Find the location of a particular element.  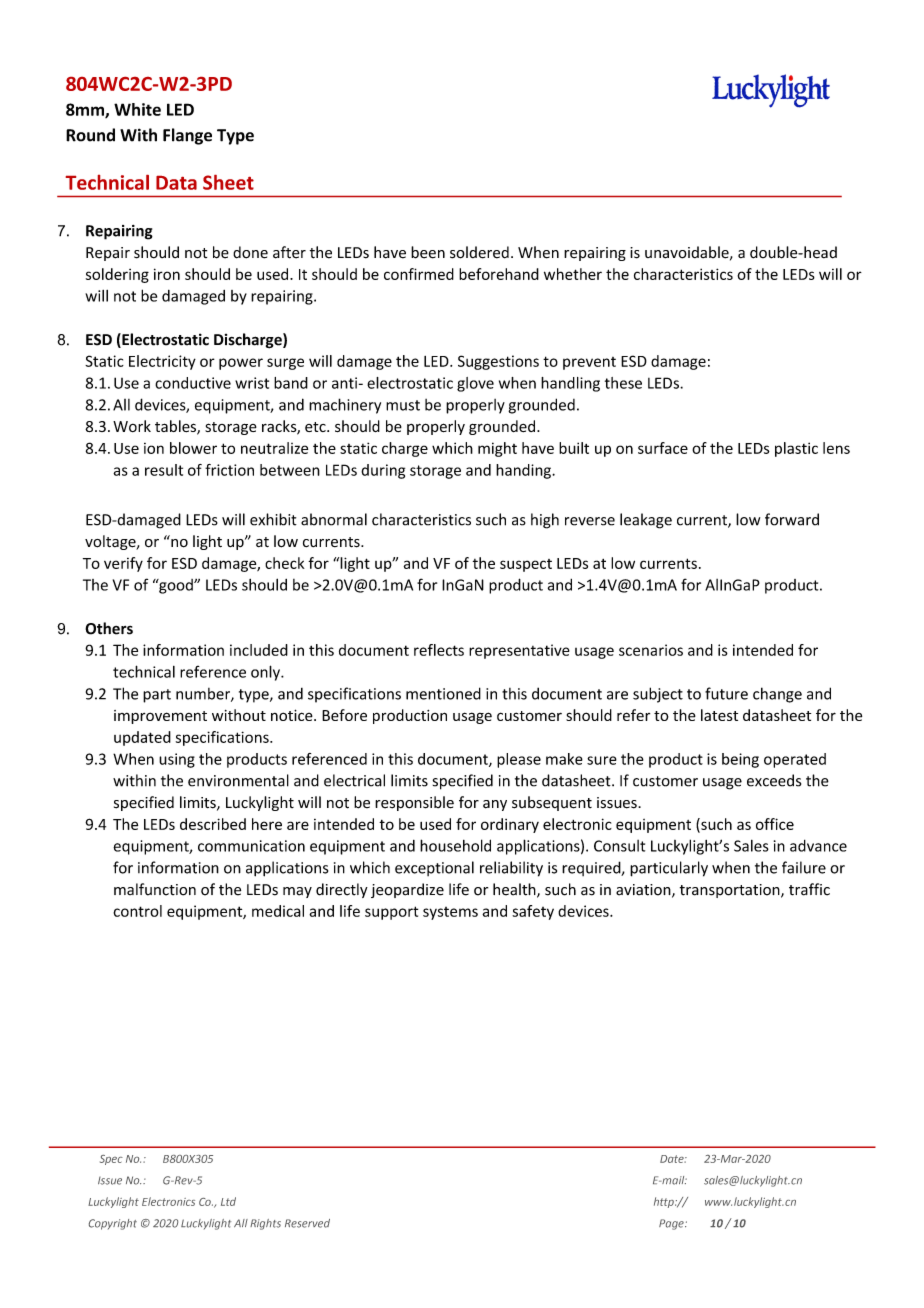

forward is located at coordinates (792, 519).
